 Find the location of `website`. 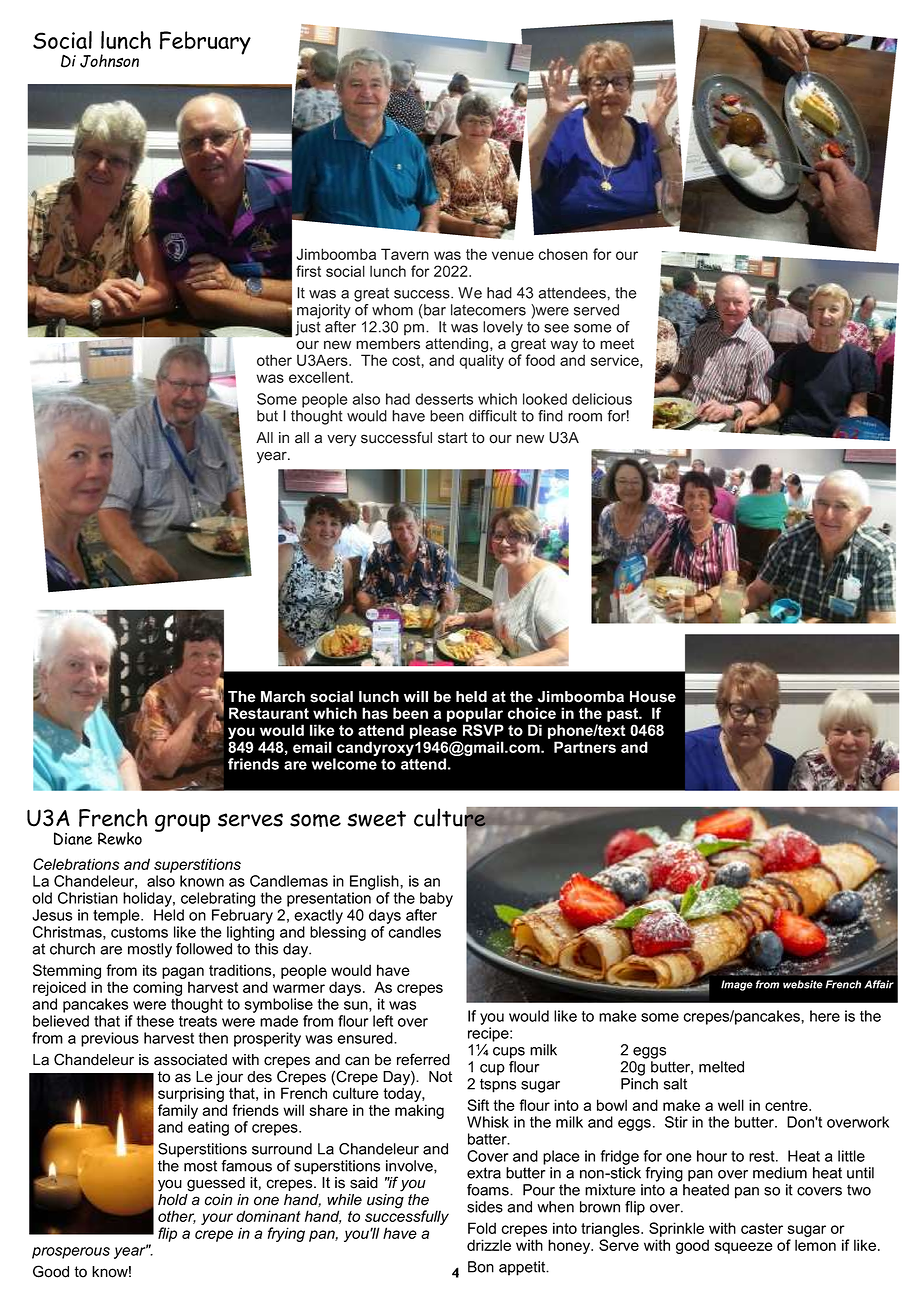

website is located at coordinates (803, 984).
